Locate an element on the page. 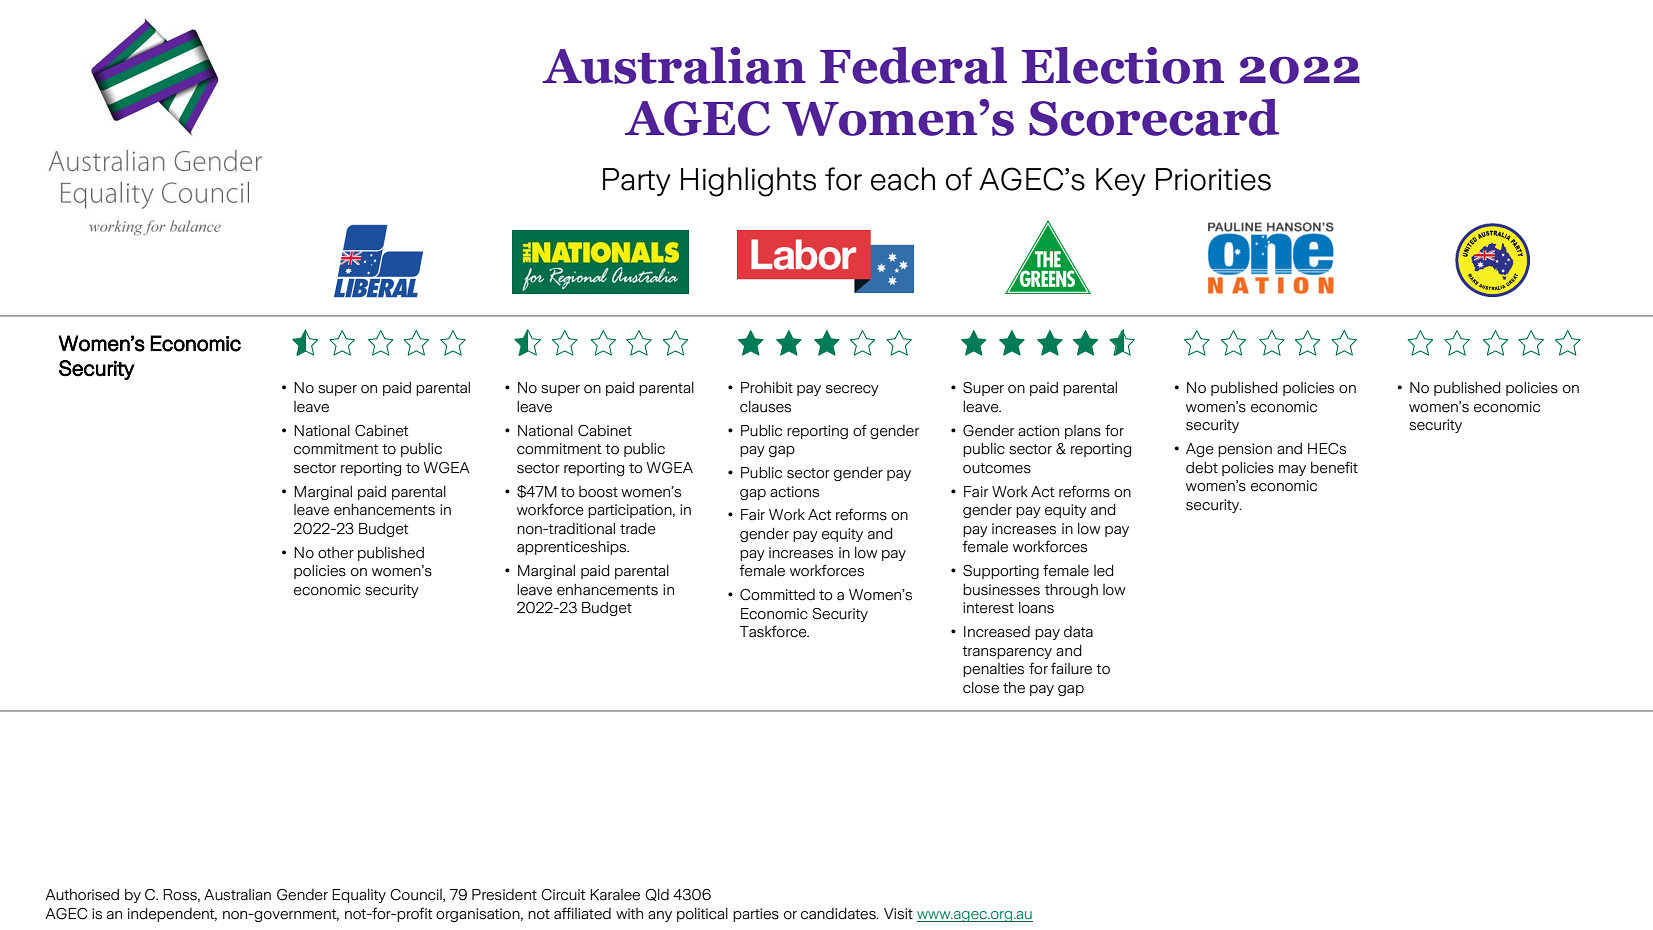  failure is located at coordinates (1071, 668).
